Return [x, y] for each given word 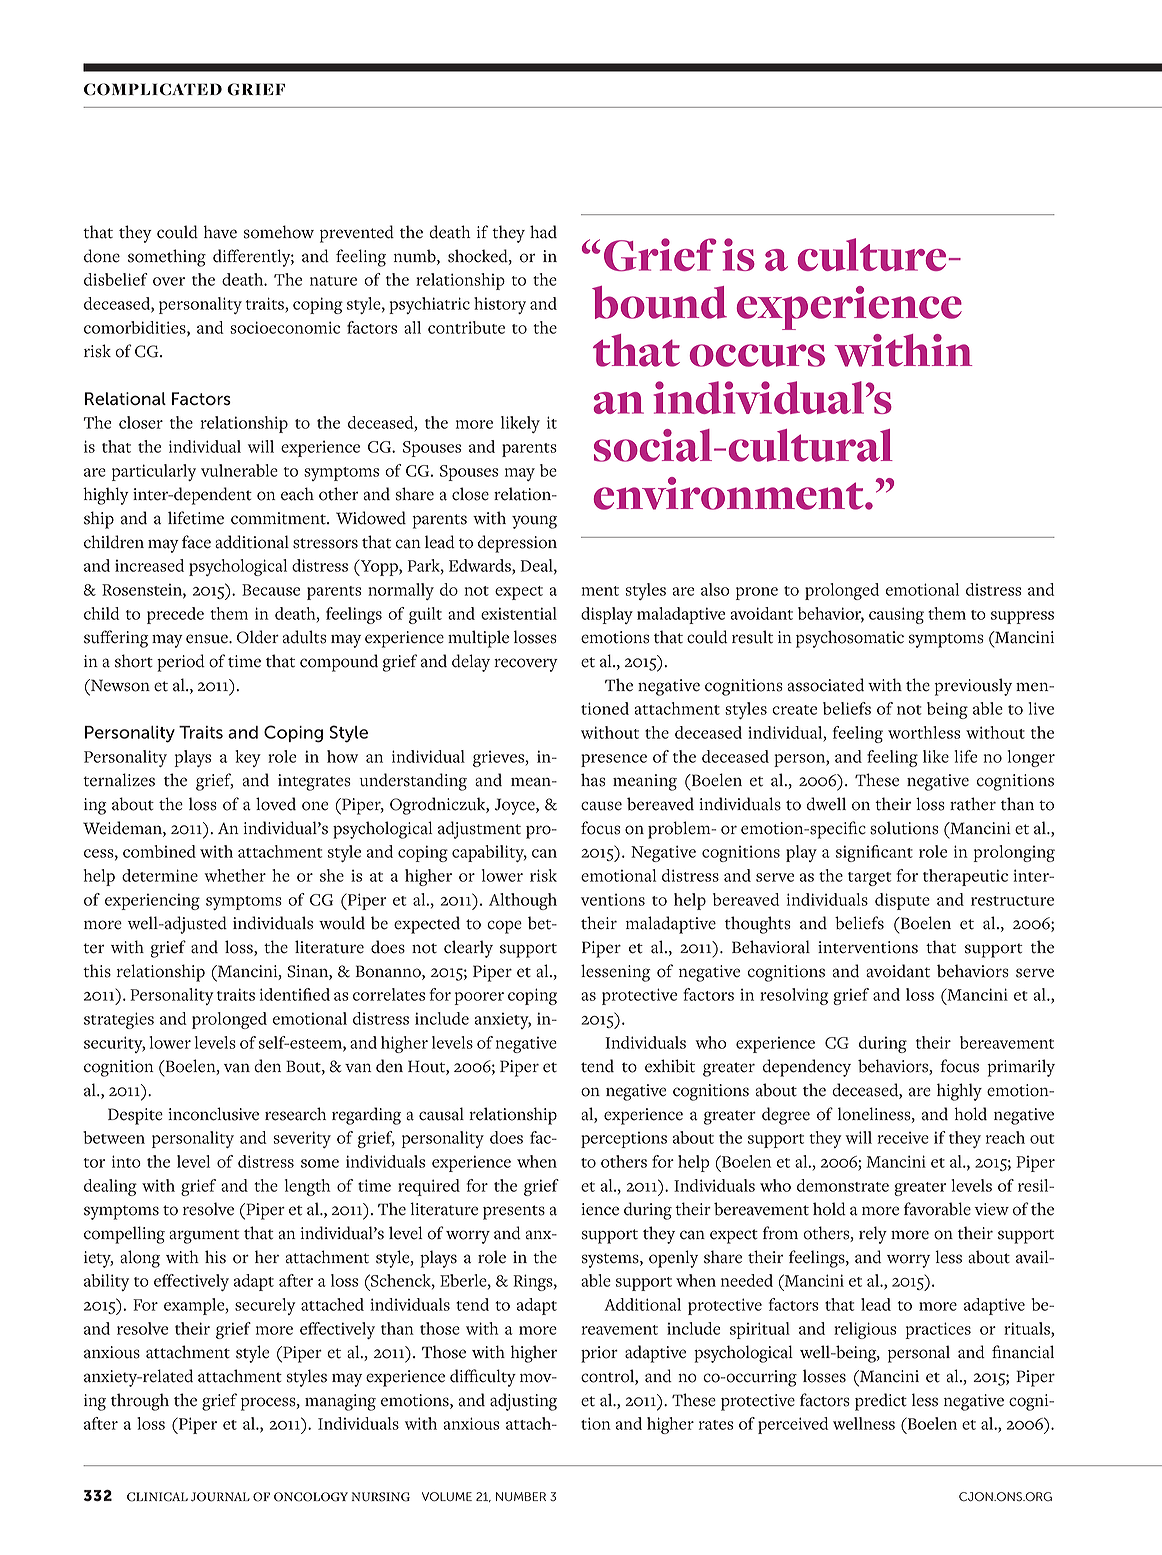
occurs [757, 355]
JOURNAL [220, 1497]
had [543, 232]
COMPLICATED [153, 89]
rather [973, 804]
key [248, 758]
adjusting [523, 1402]
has [593, 780]
